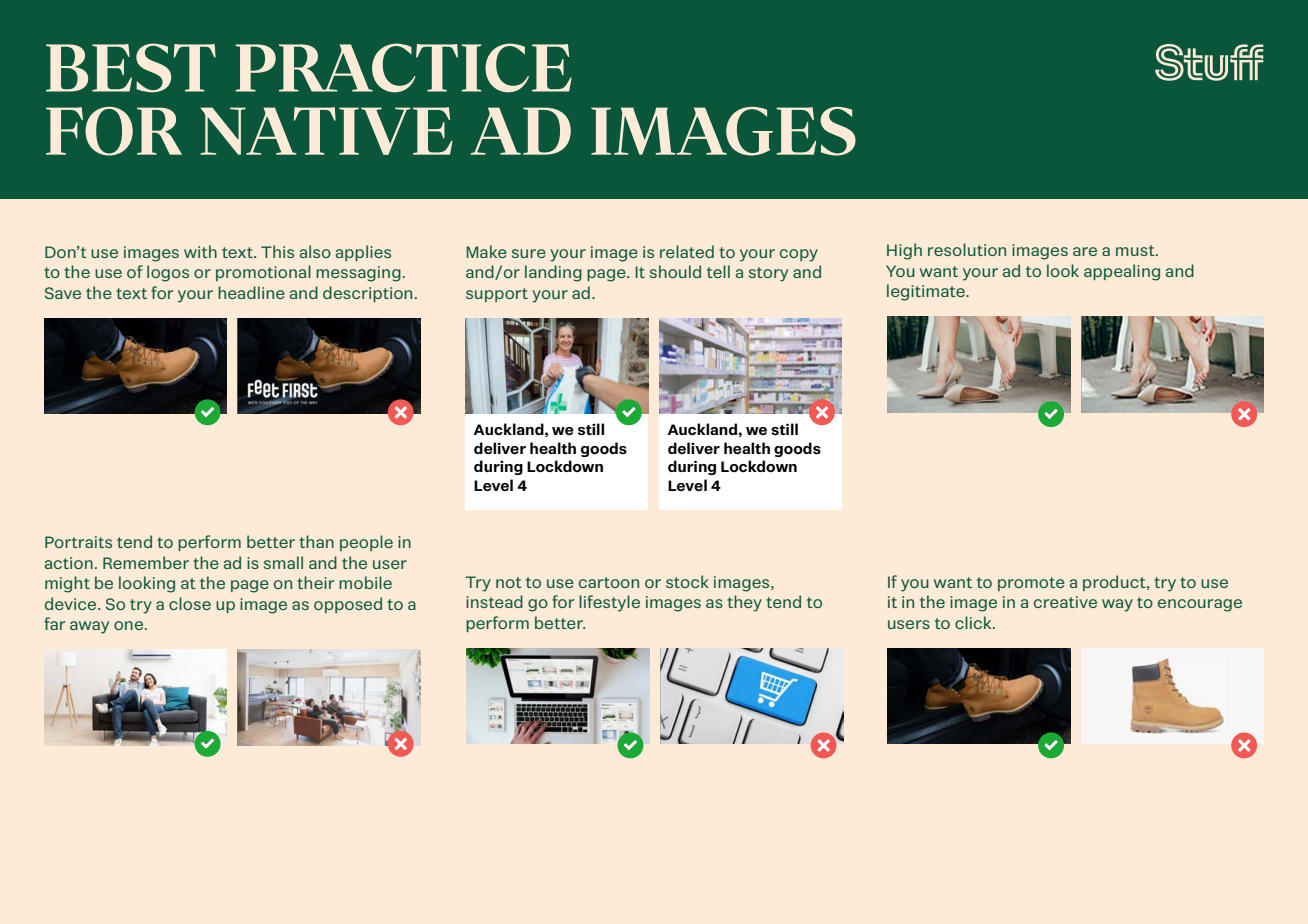  What do you see at coordinates (497, 295) in the document?
I see `support` at bounding box center [497, 295].
